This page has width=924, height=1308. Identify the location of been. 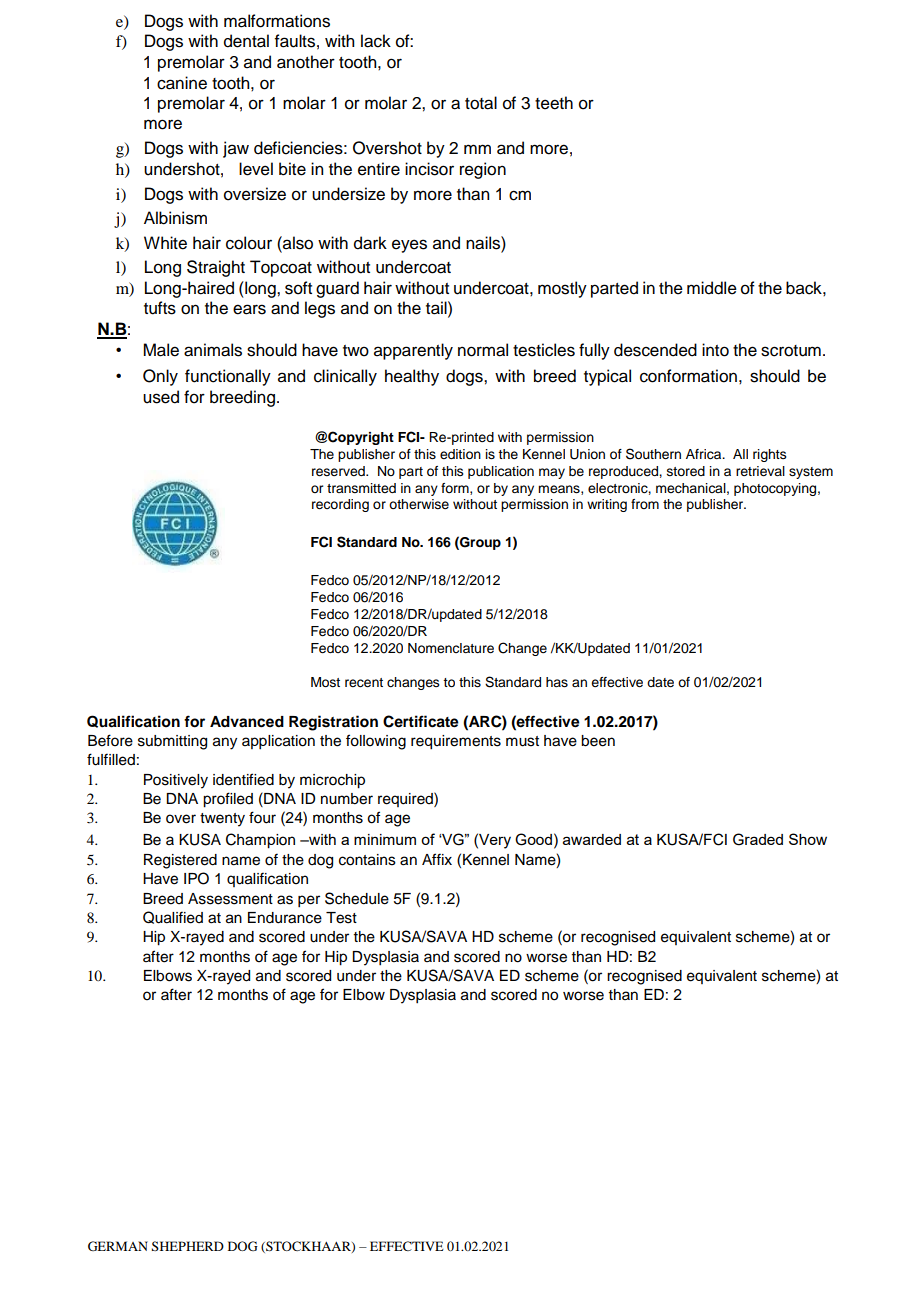
(598, 741).
